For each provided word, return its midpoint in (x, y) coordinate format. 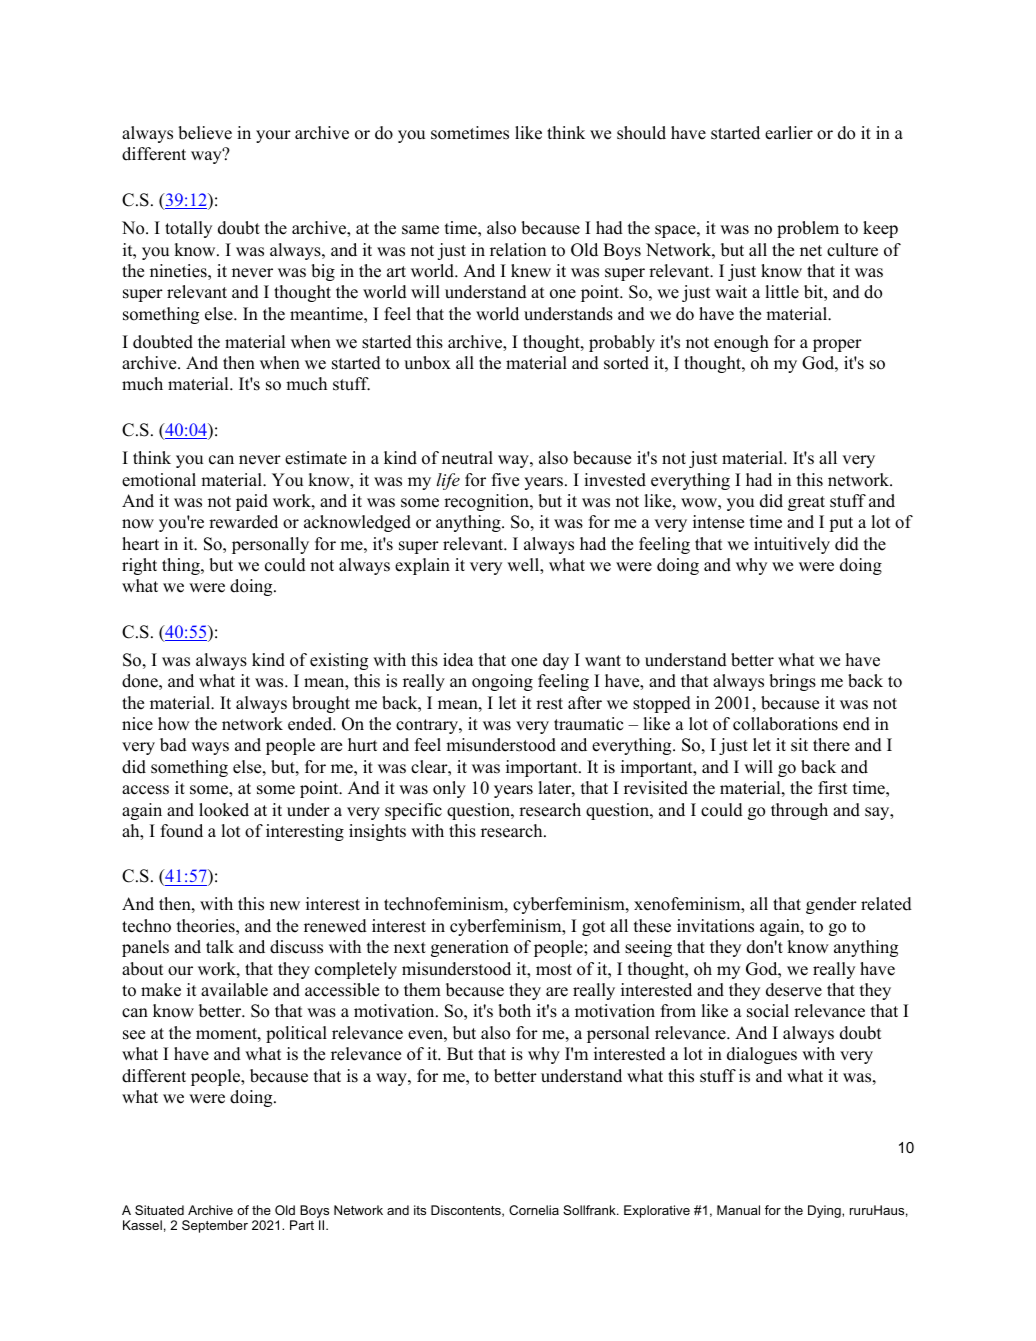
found (182, 831)
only (449, 789)
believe (205, 133)
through (799, 811)
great (806, 503)
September (215, 1226)
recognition (487, 502)
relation (518, 250)
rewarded (243, 522)
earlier (789, 133)
